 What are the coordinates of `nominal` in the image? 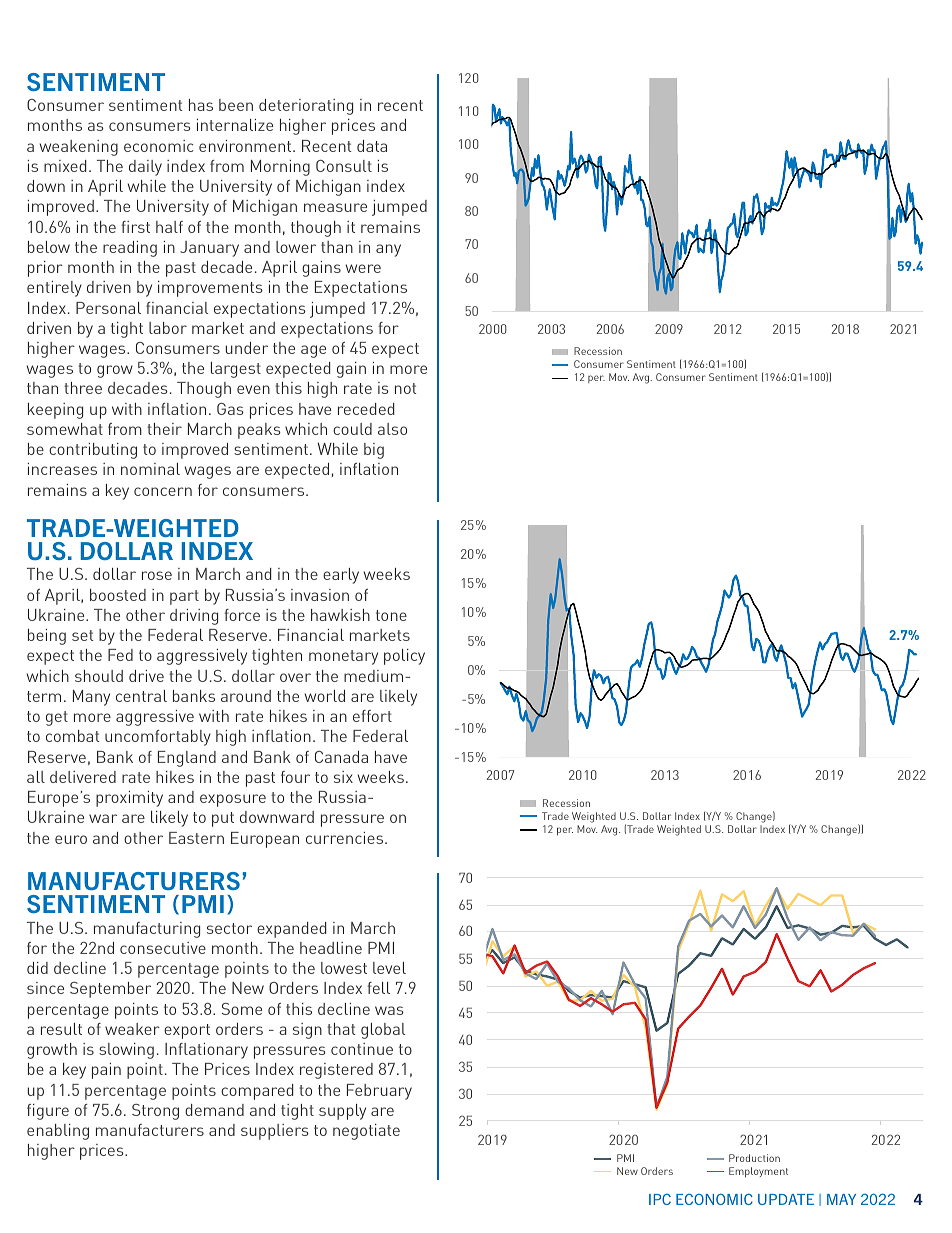 It's located at (150, 469).
